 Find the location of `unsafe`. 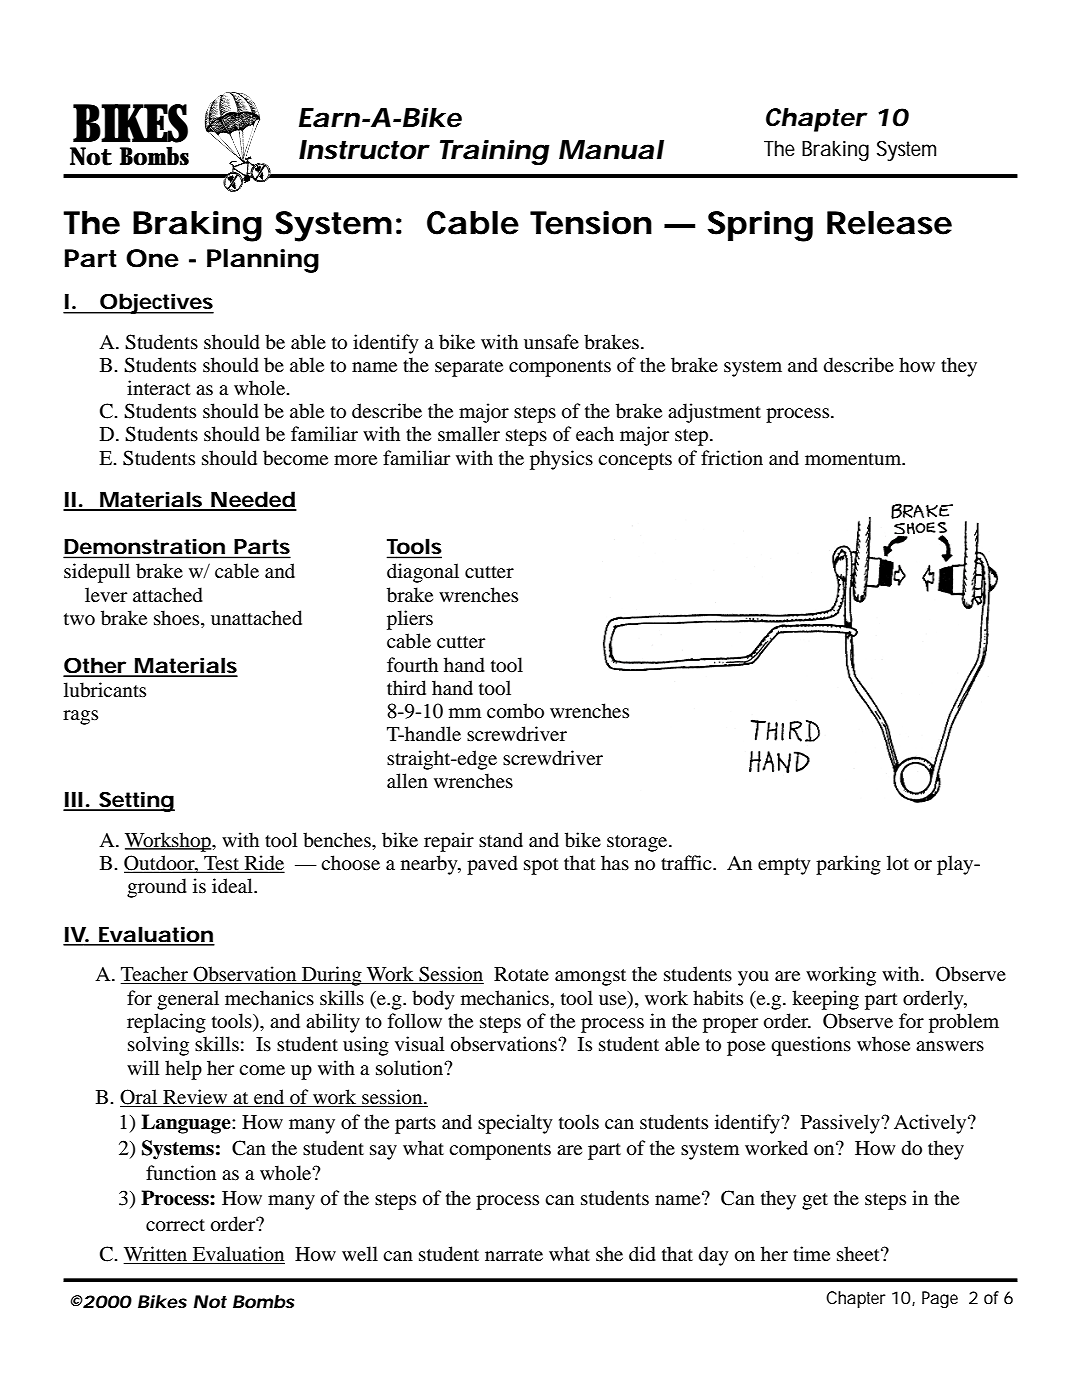

unsafe is located at coordinates (551, 341).
